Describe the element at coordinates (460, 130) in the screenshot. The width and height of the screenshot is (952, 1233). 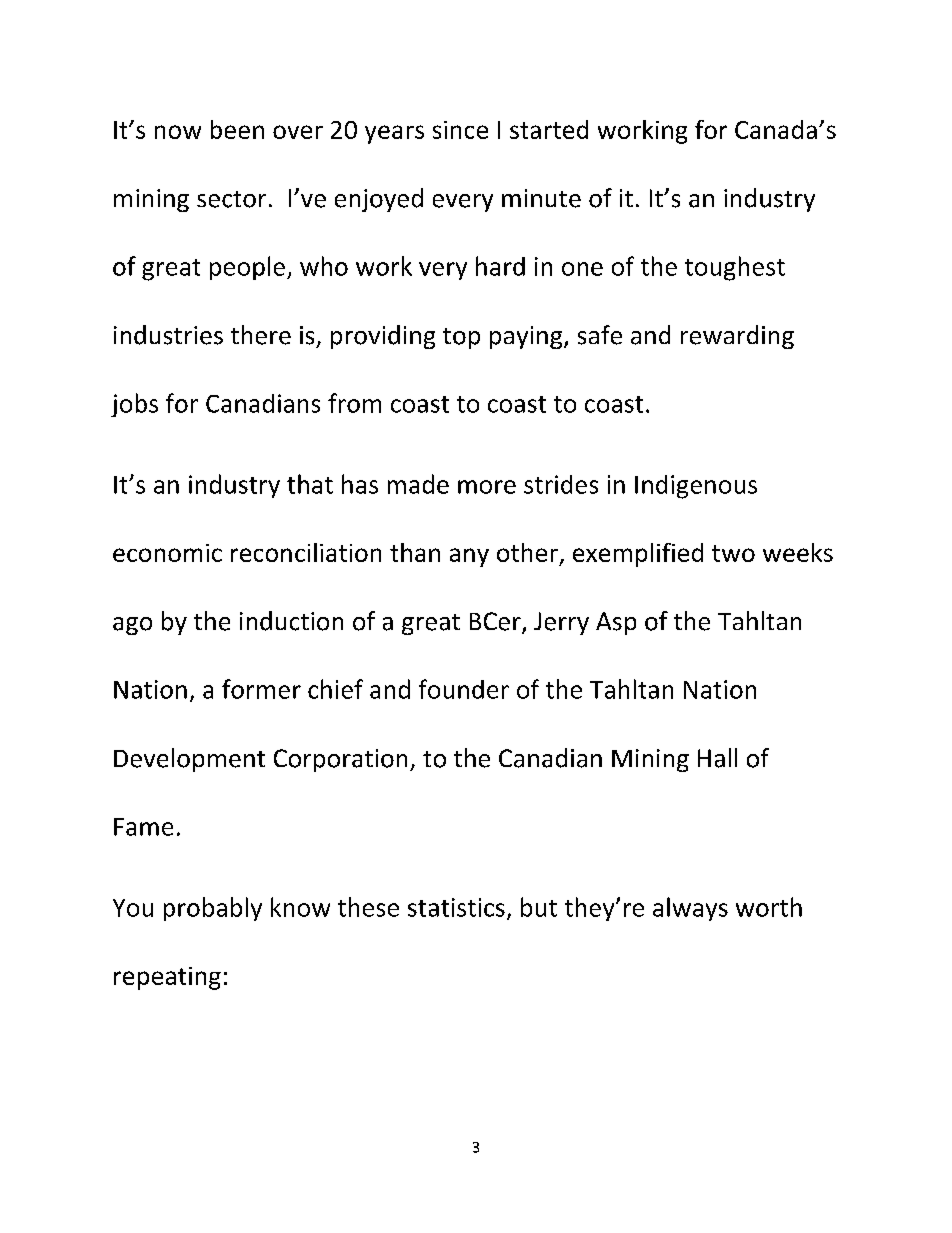
I see `since` at that location.
